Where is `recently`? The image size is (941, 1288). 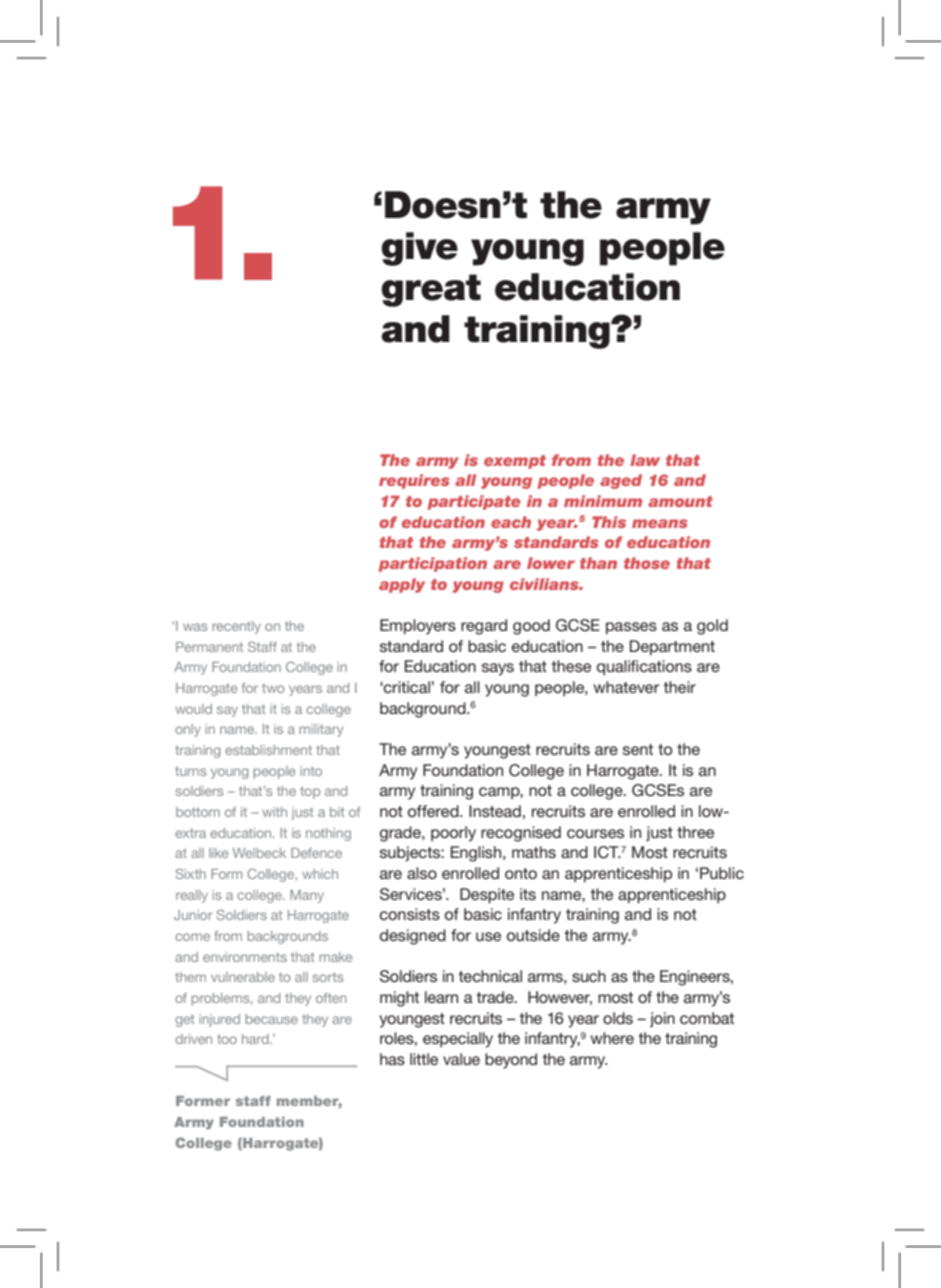 recently is located at coordinates (236, 627).
